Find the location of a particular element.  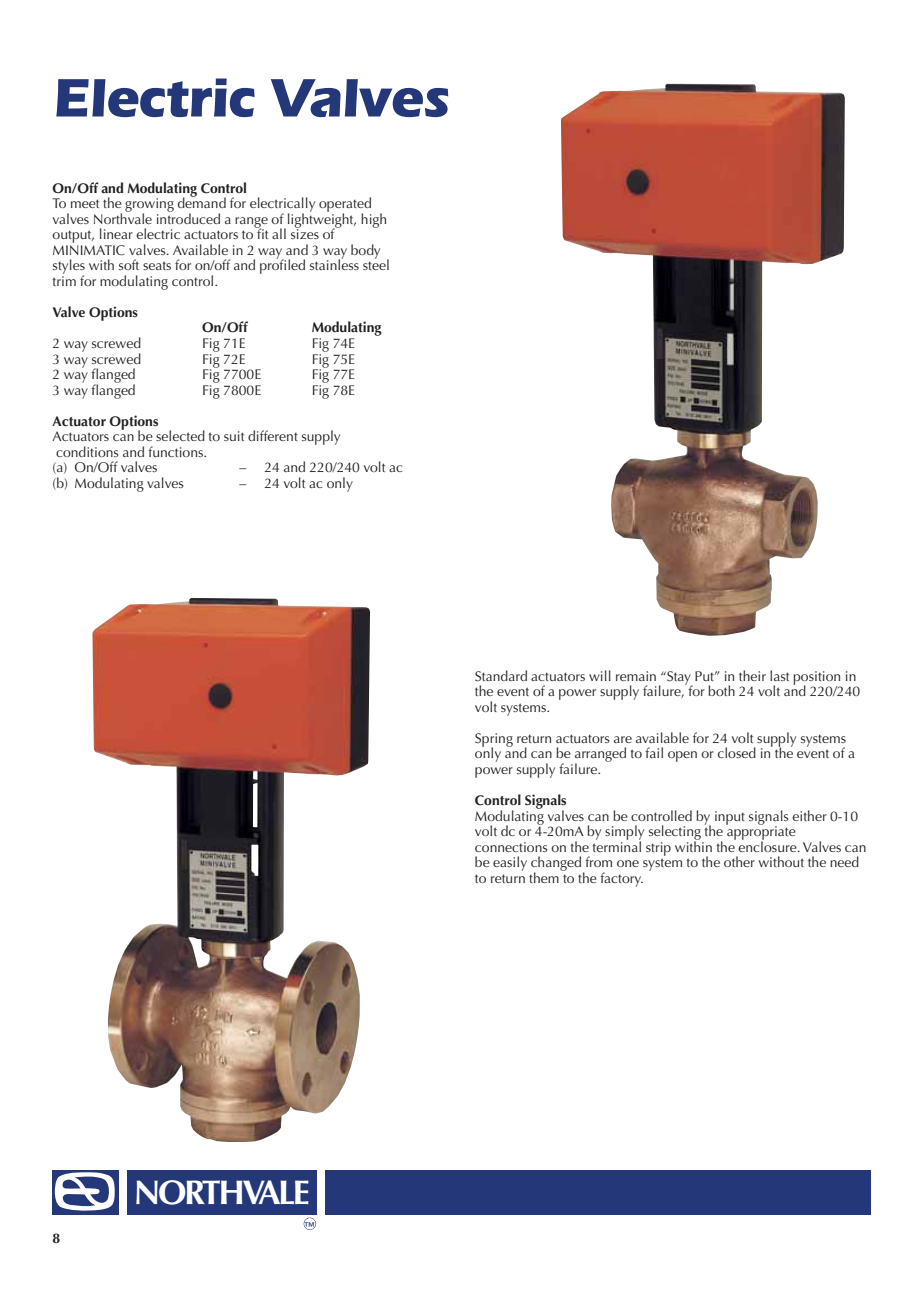

introduced is located at coordinates (188, 217).
